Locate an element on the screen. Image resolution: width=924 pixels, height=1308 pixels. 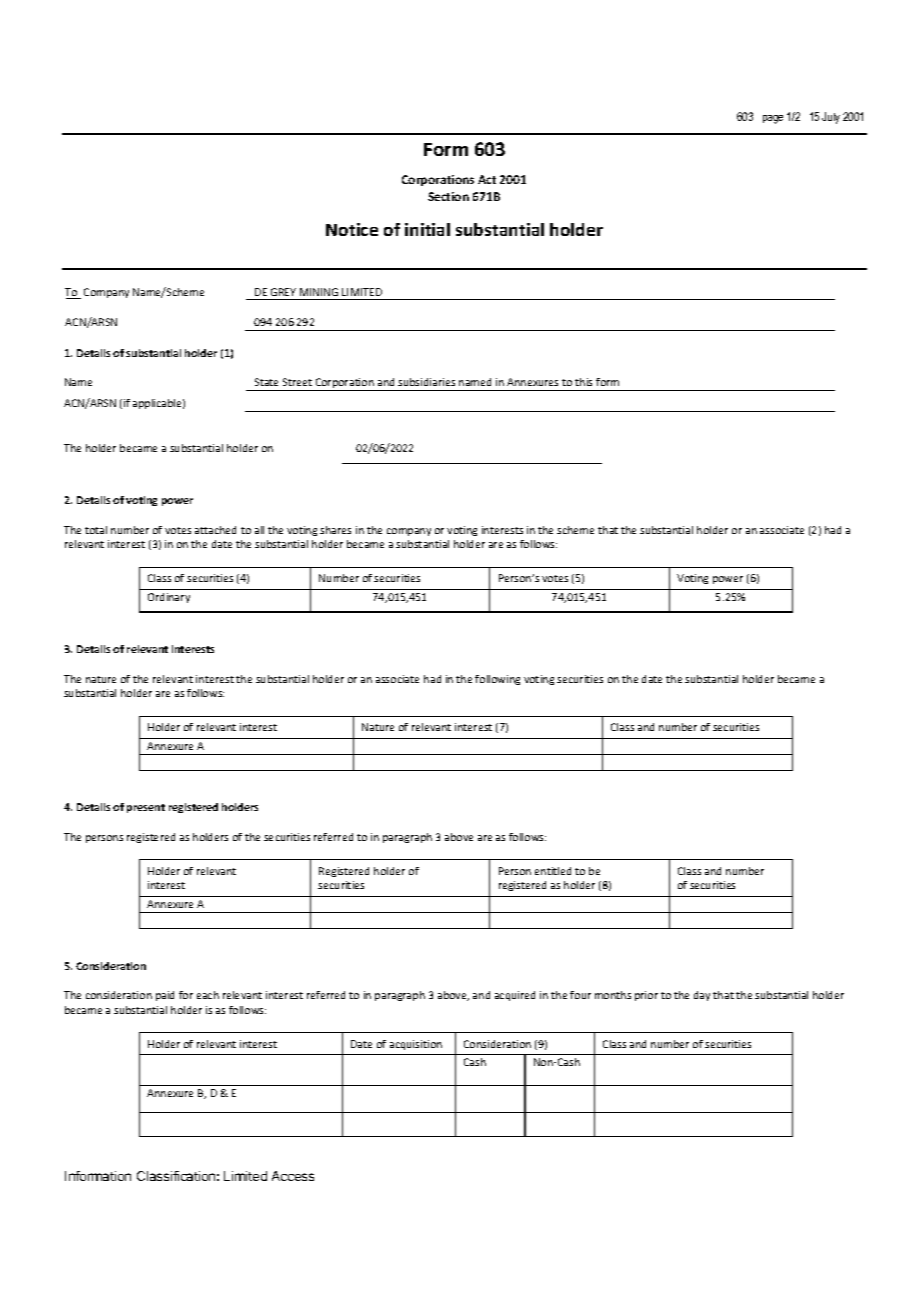
acquired is located at coordinates (515, 996).
